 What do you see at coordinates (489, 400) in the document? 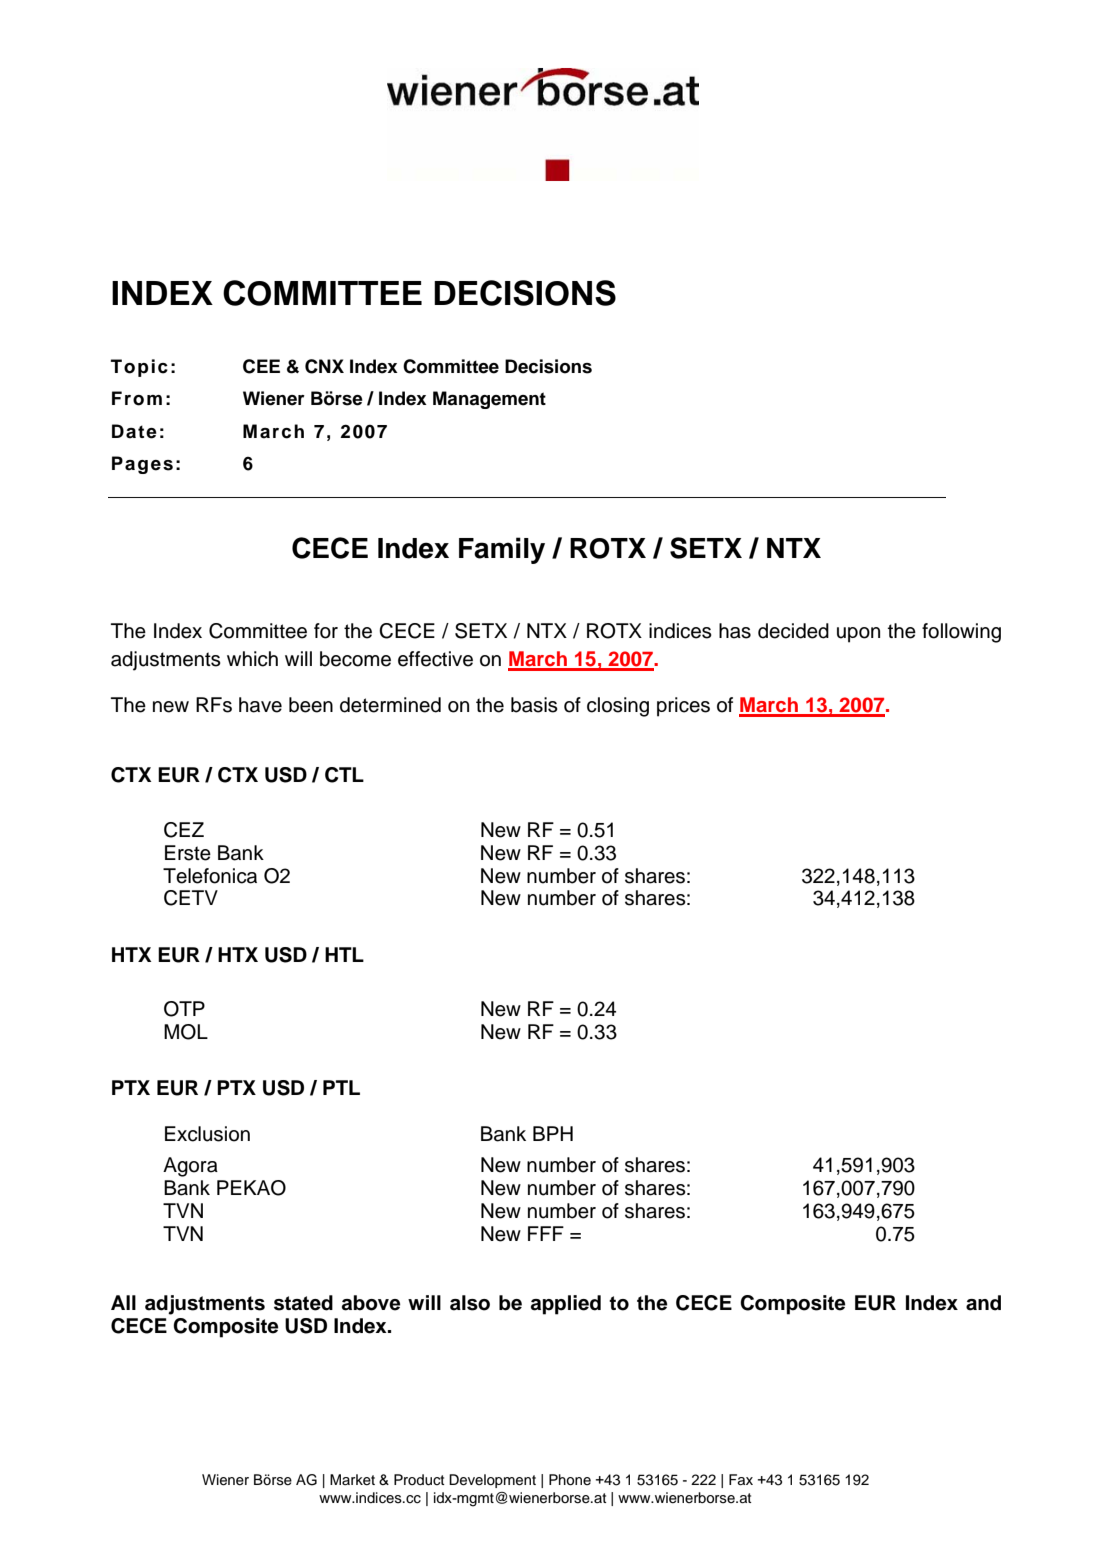
I see `Management` at bounding box center [489, 400].
